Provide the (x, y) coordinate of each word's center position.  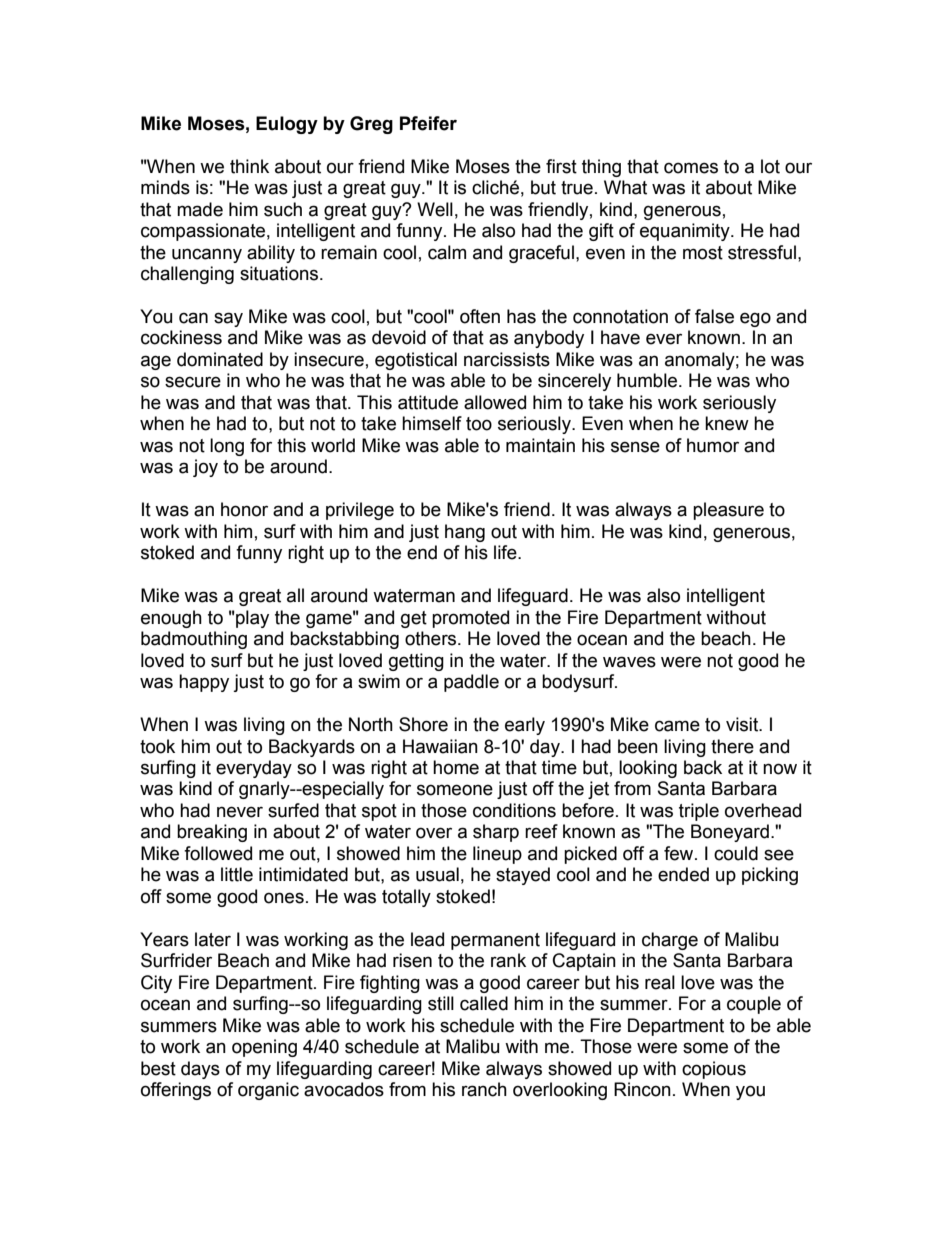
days (200, 1070)
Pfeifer (428, 123)
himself (432, 423)
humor (713, 445)
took (157, 746)
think (249, 166)
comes (691, 168)
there (732, 746)
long (227, 447)
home (456, 767)
